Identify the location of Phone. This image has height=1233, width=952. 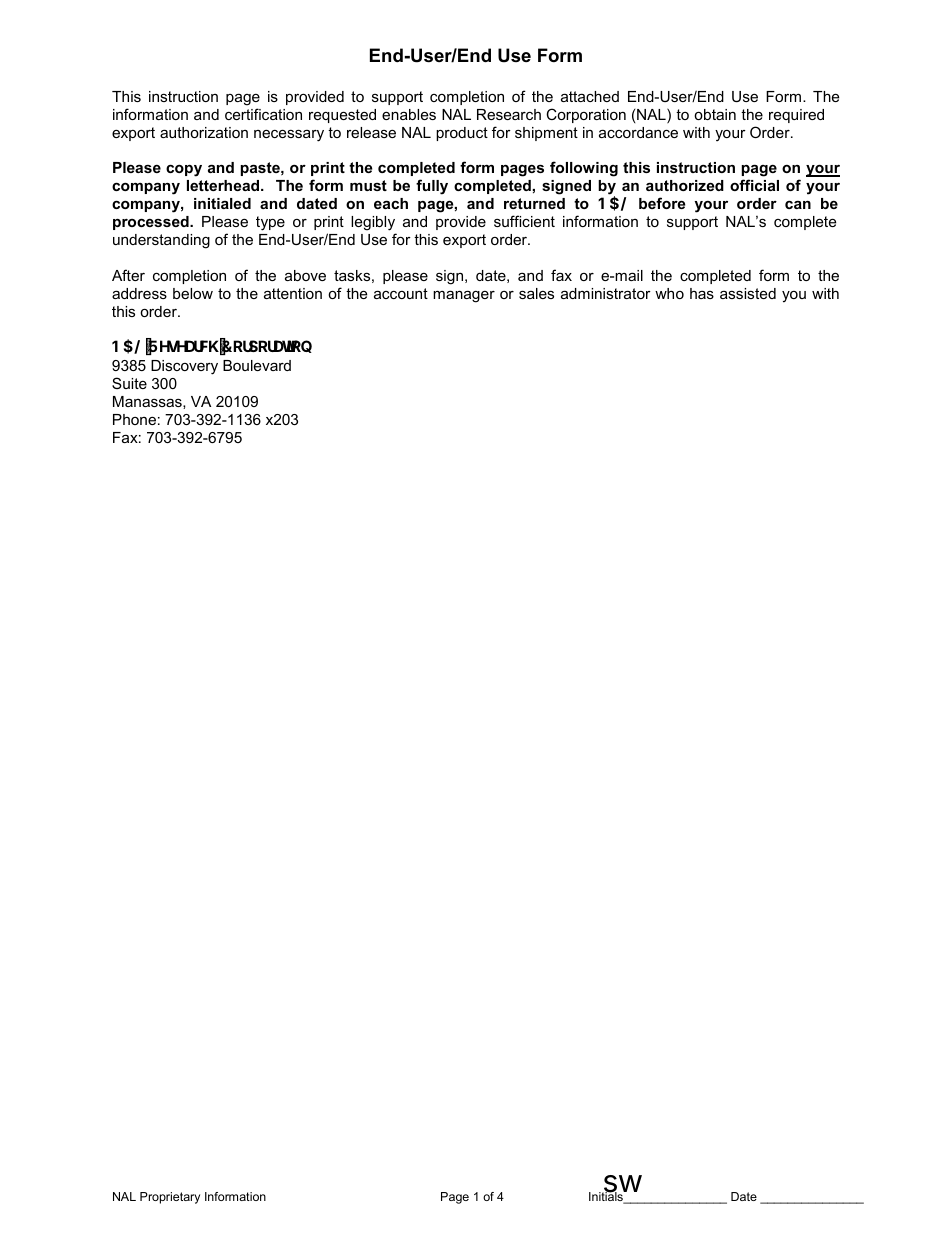
(134, 419).
